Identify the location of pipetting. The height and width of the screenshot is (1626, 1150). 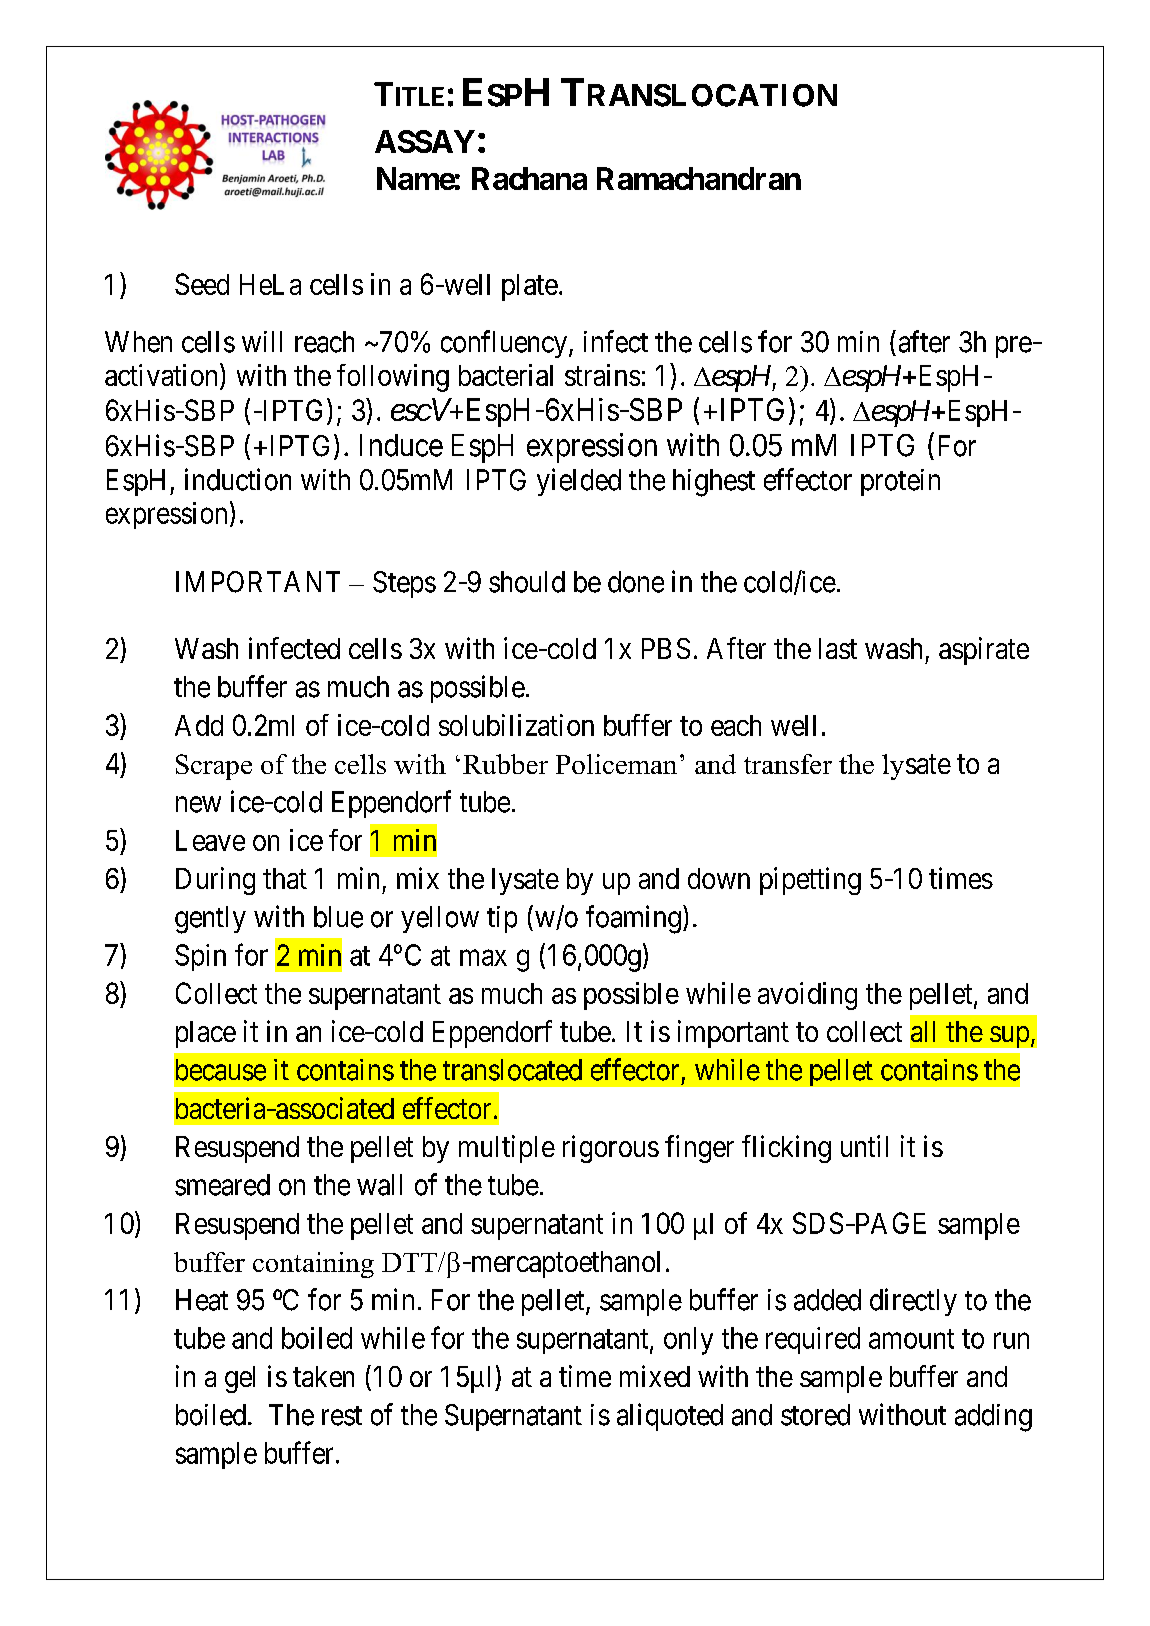
(810, 881).
